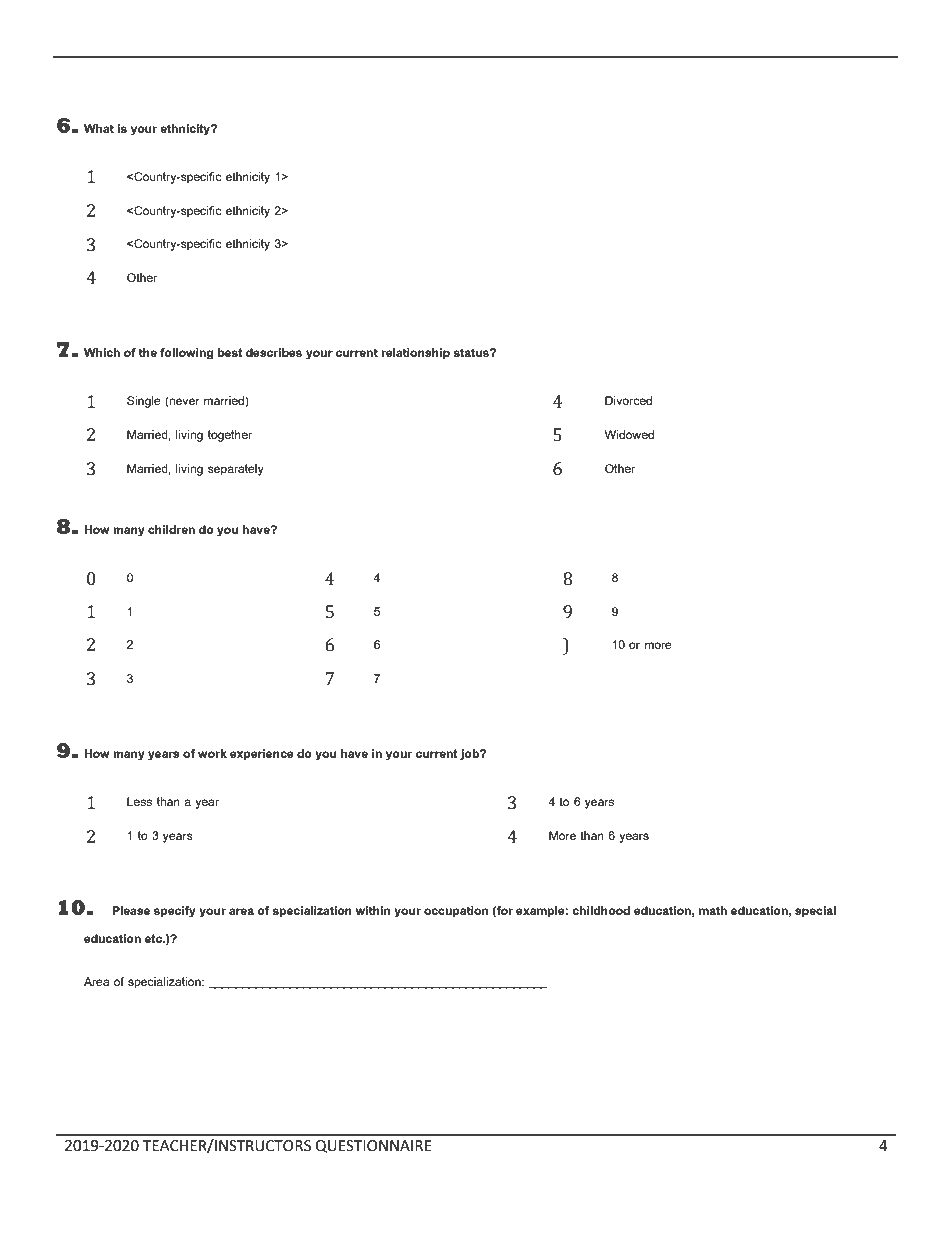  What do you see at coordinates (373, 1146) in the page?
I see `QUESTIONNAIRE` at bounding box center [373, 1146].
